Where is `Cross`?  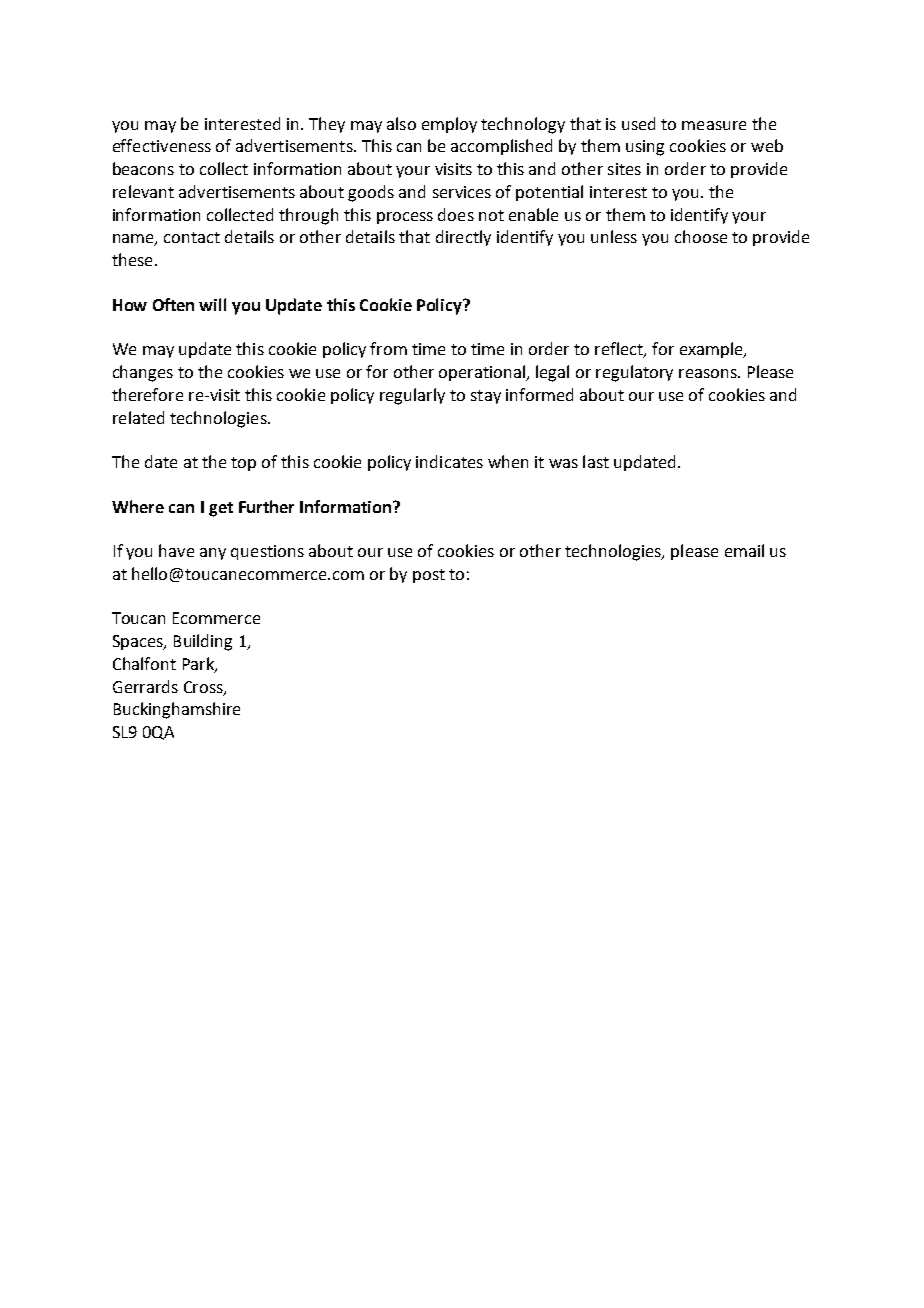 Cross is located at coordinates (204, 688).
